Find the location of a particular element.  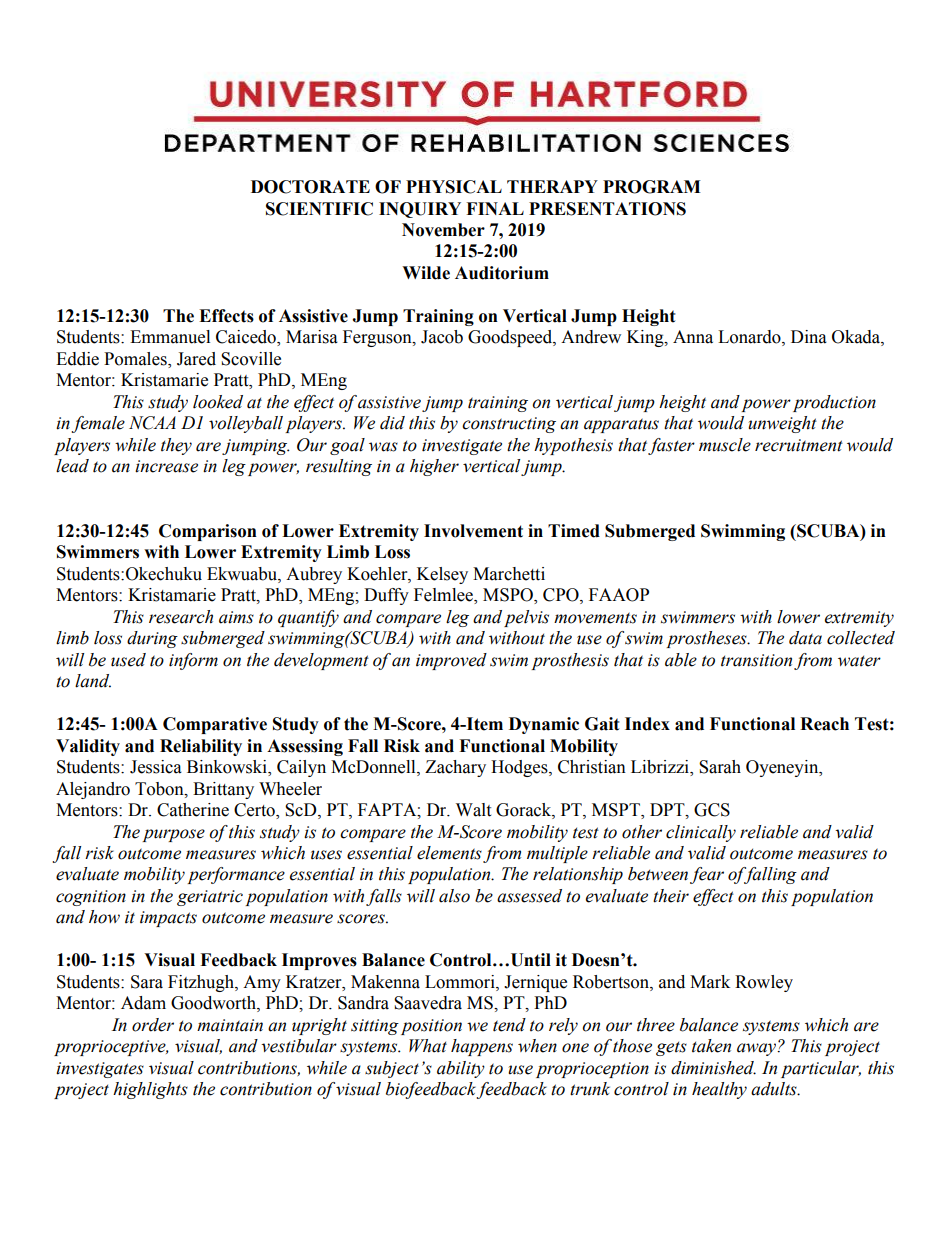

highlights is located at coordinates (150, 1090).
